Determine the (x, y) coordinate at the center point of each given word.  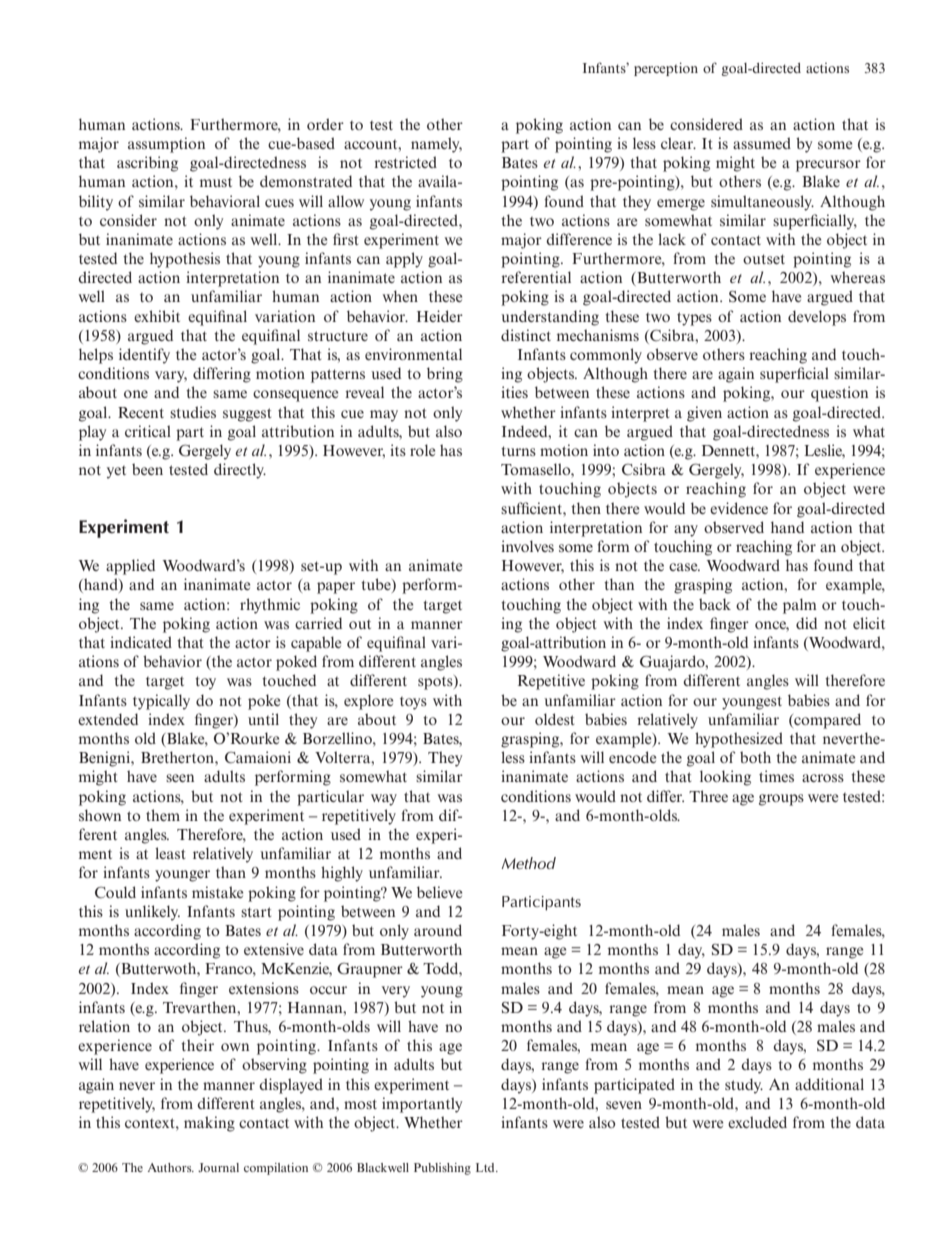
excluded (757, 1122)
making (209, 1124)
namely (436, 145)
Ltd (486, 1167)
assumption (166, 145)
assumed (762, 143)
